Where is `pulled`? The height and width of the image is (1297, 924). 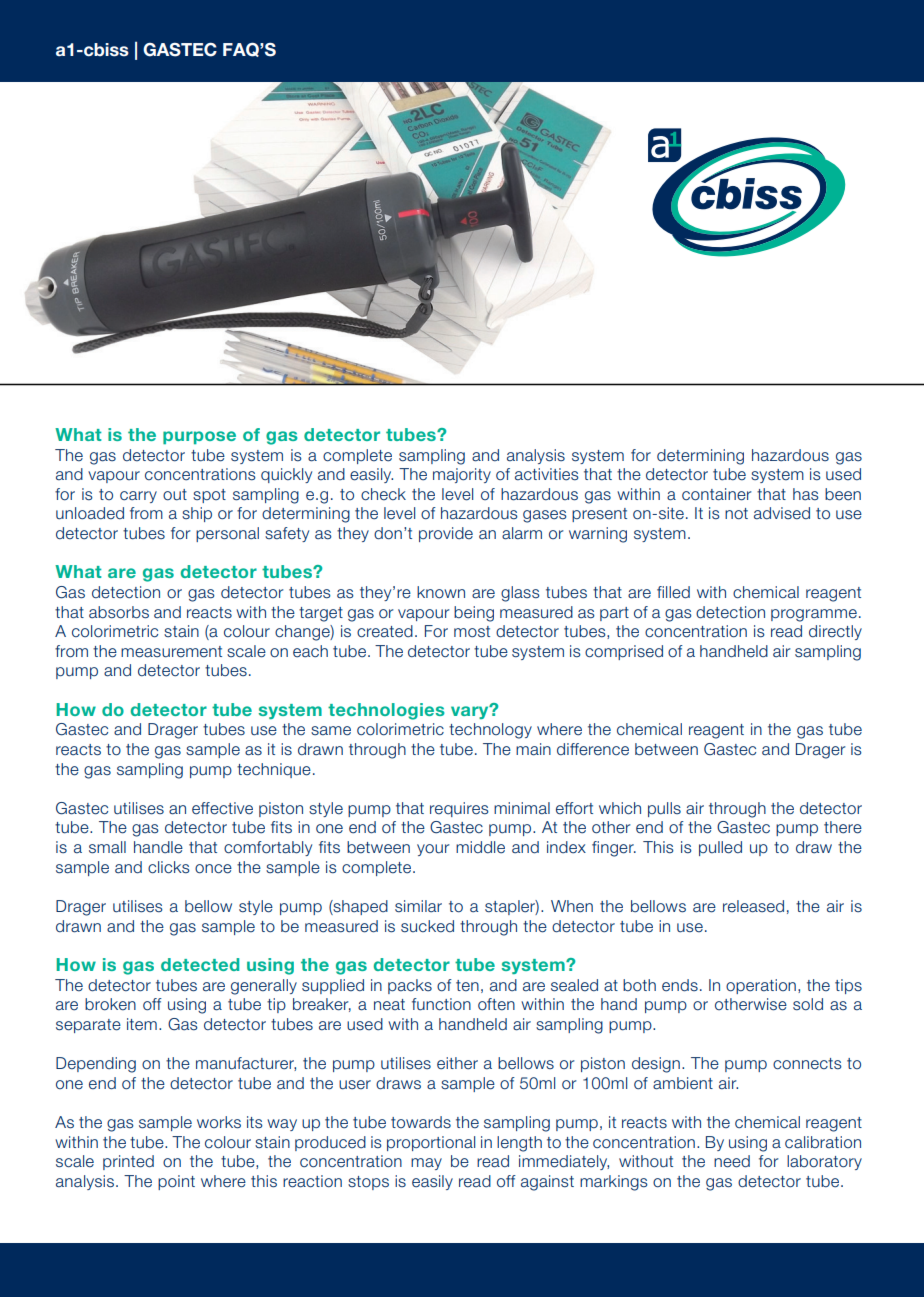
pulled is located at coordinates (720, 848).
